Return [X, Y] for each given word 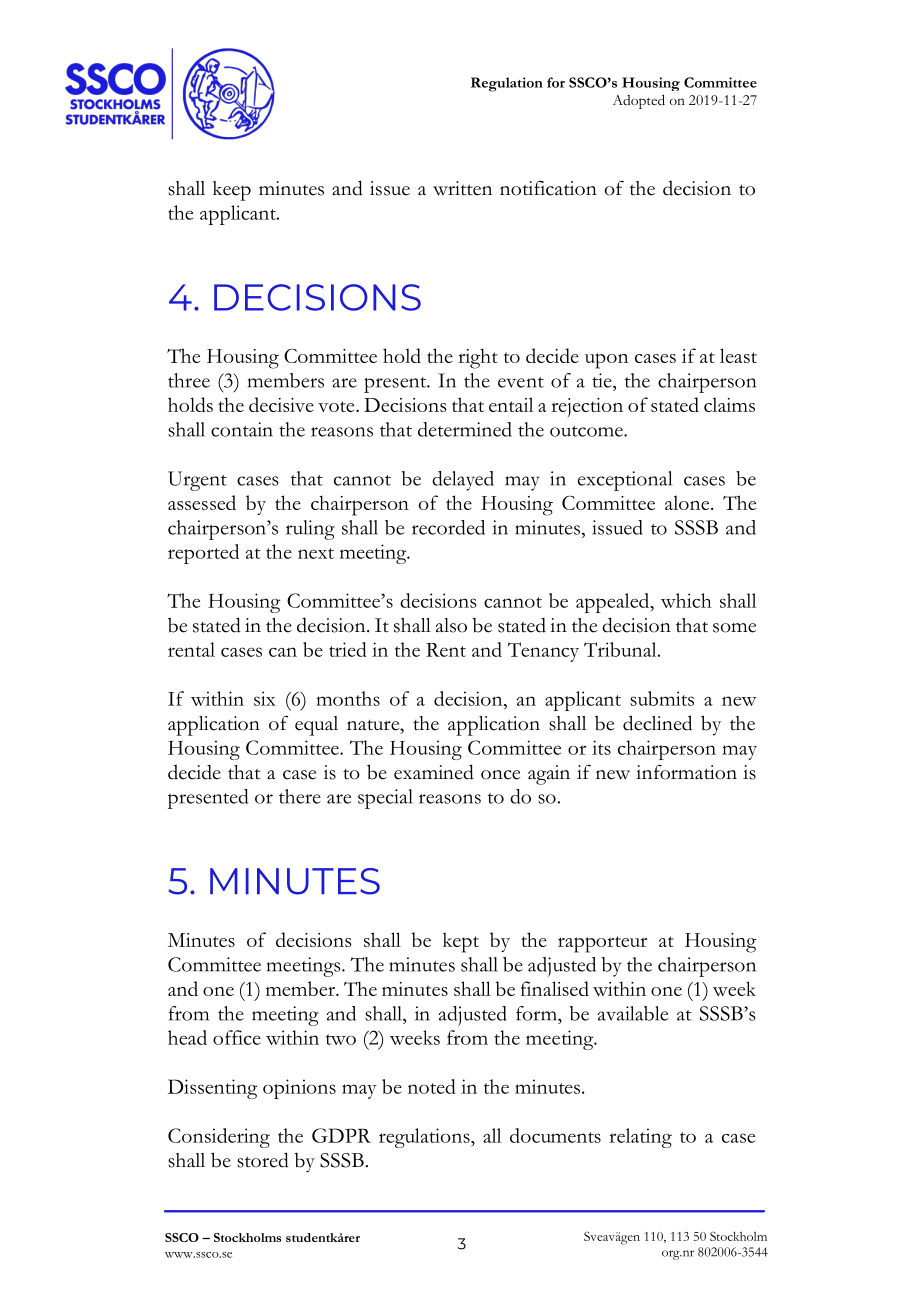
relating [640, 1138]
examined [434, 772]
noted [432, 1086]
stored [263, 1160]
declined [657, 723]
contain [242, 429]
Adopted [639, 102]
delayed [463, 481]
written [462, 188]
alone [688, 502]
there [300, 796]
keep [232, 191]
